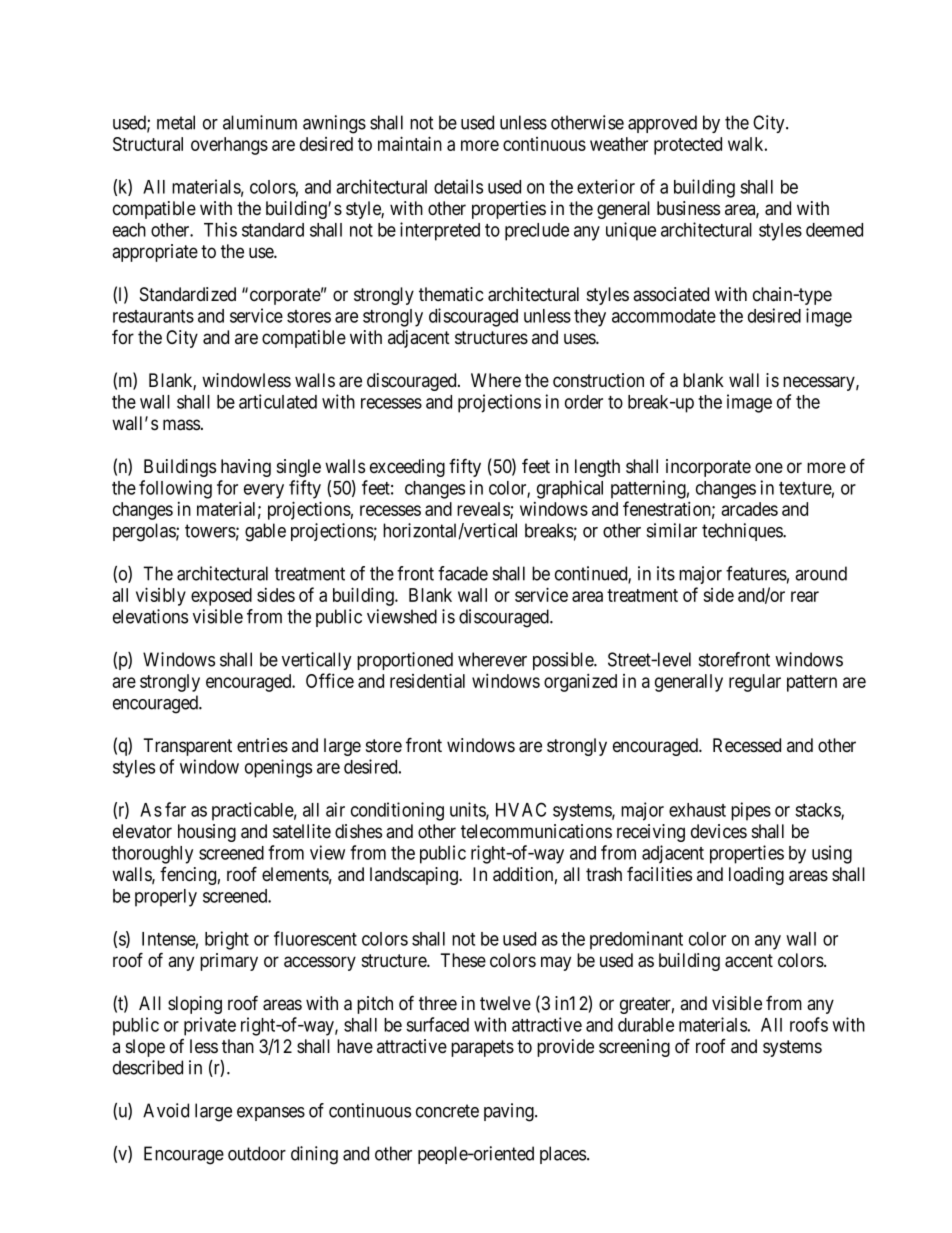 Image resolution: width=952 pixels, height=1233 pixels. Describe the element at coordinates (484, 510) in the screenshot. I see `reveals` at that location.
